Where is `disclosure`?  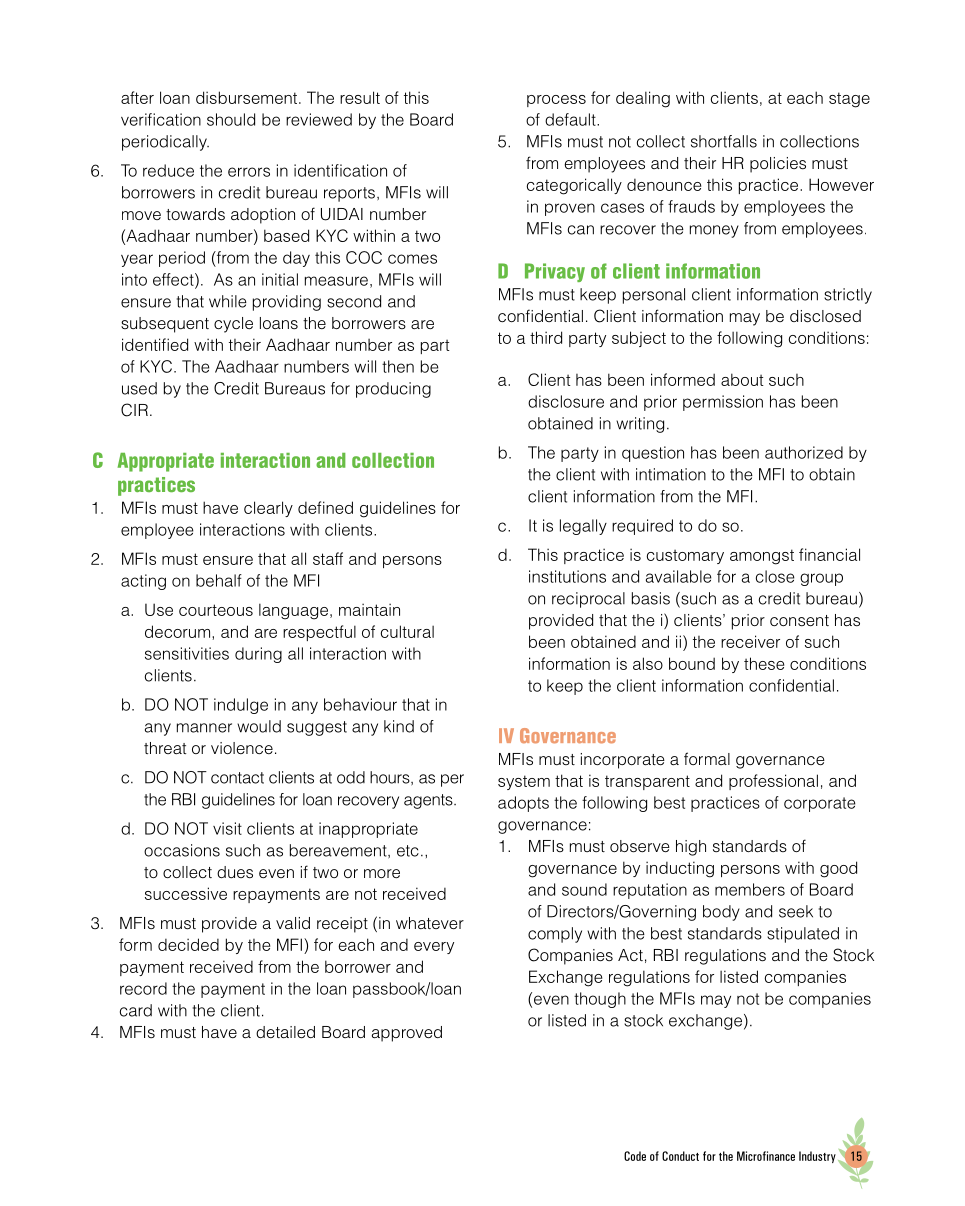
disclosure is located at coordinates (566, 401).
